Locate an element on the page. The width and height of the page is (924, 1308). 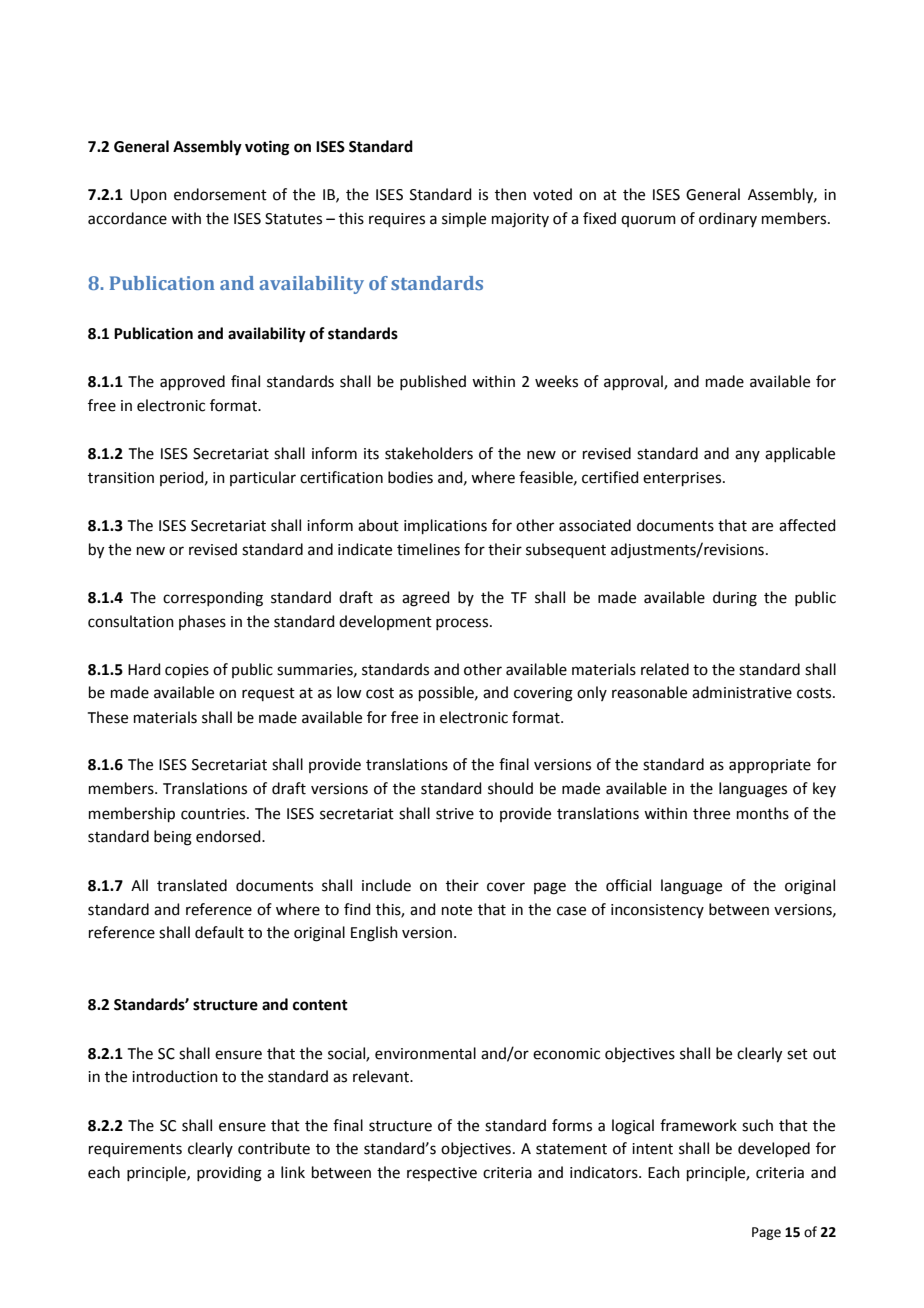
strive is located at coordinates (455, 814).
